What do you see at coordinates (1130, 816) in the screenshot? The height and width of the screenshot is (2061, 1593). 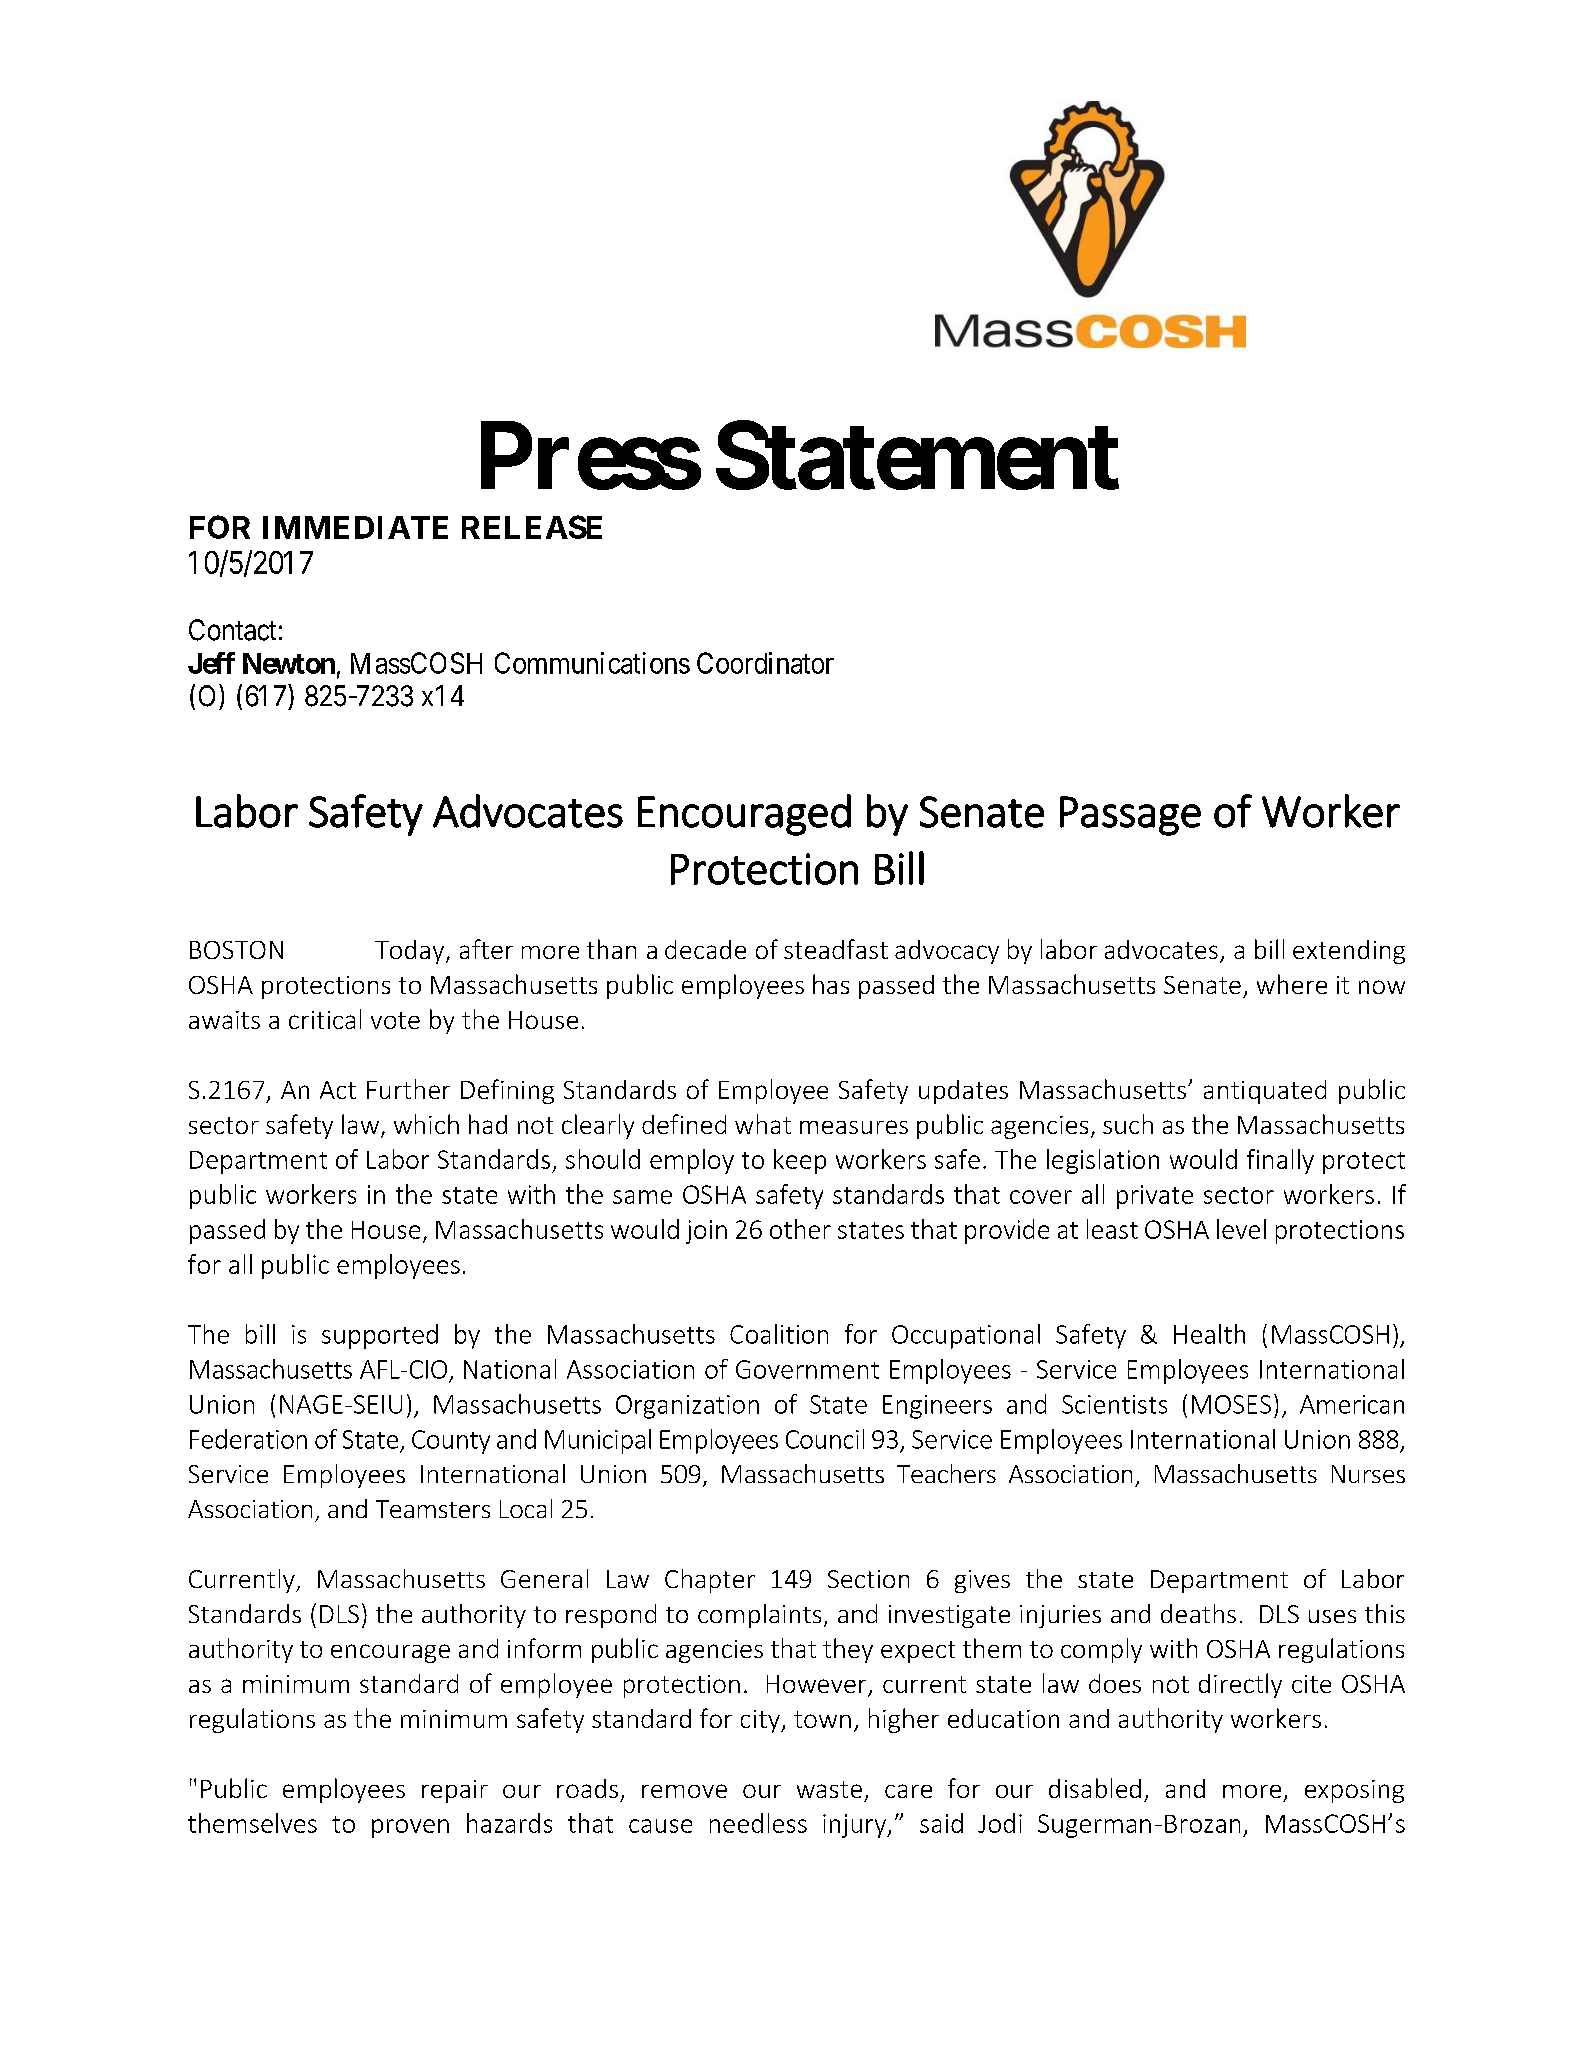 I see `Passage` at bounding box center [1130, 816].
